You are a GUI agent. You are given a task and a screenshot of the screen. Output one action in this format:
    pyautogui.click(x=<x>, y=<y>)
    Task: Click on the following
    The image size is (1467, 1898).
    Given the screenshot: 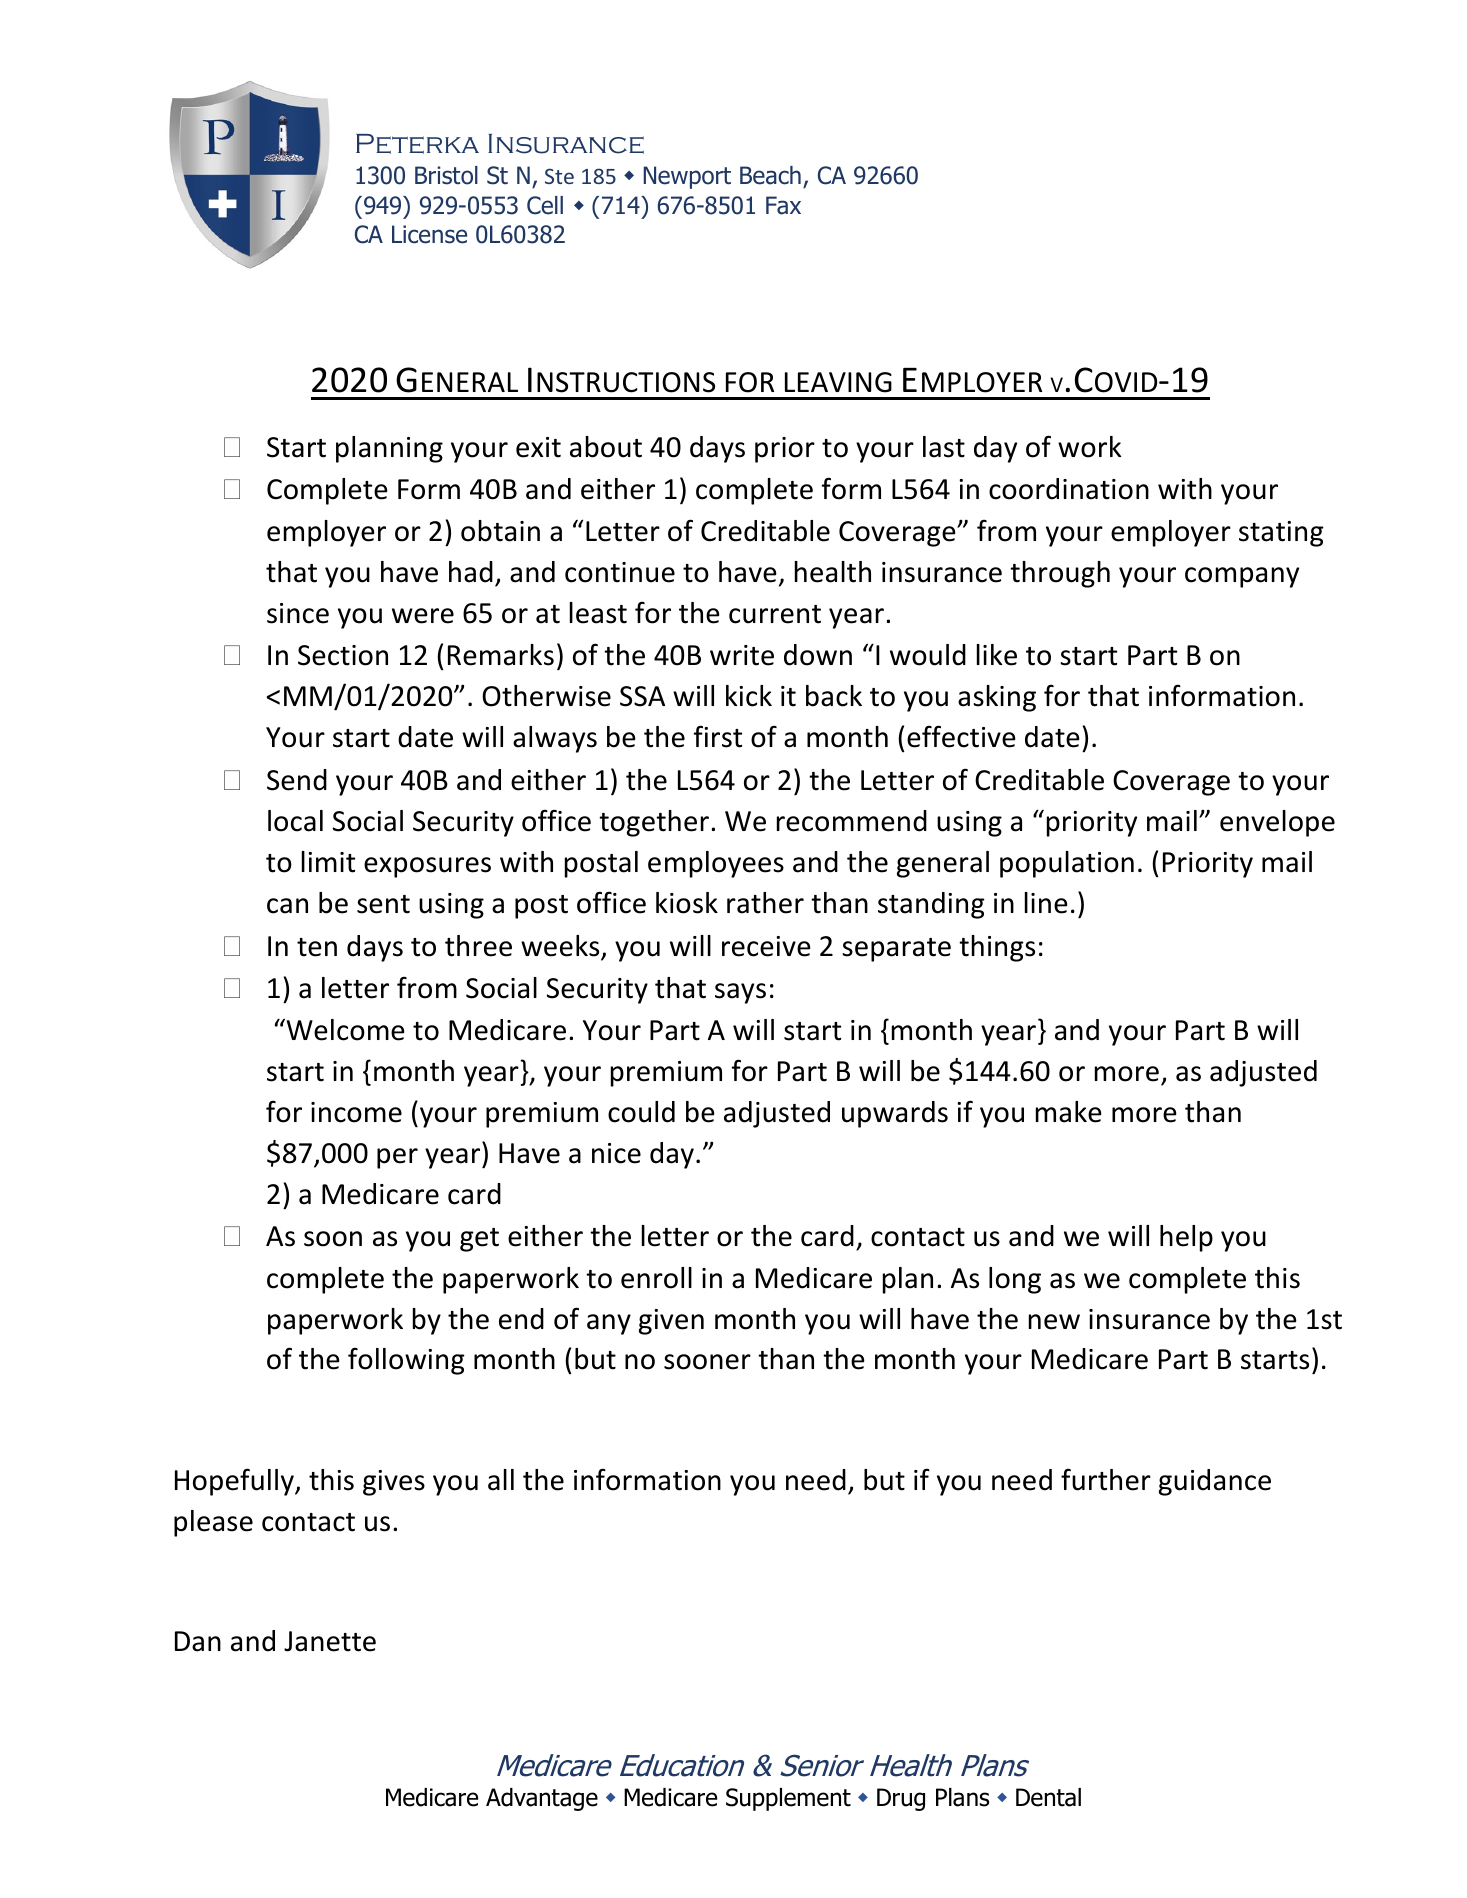 What is the action you would take?
    pyautogui.click(x=406, y=1361)
